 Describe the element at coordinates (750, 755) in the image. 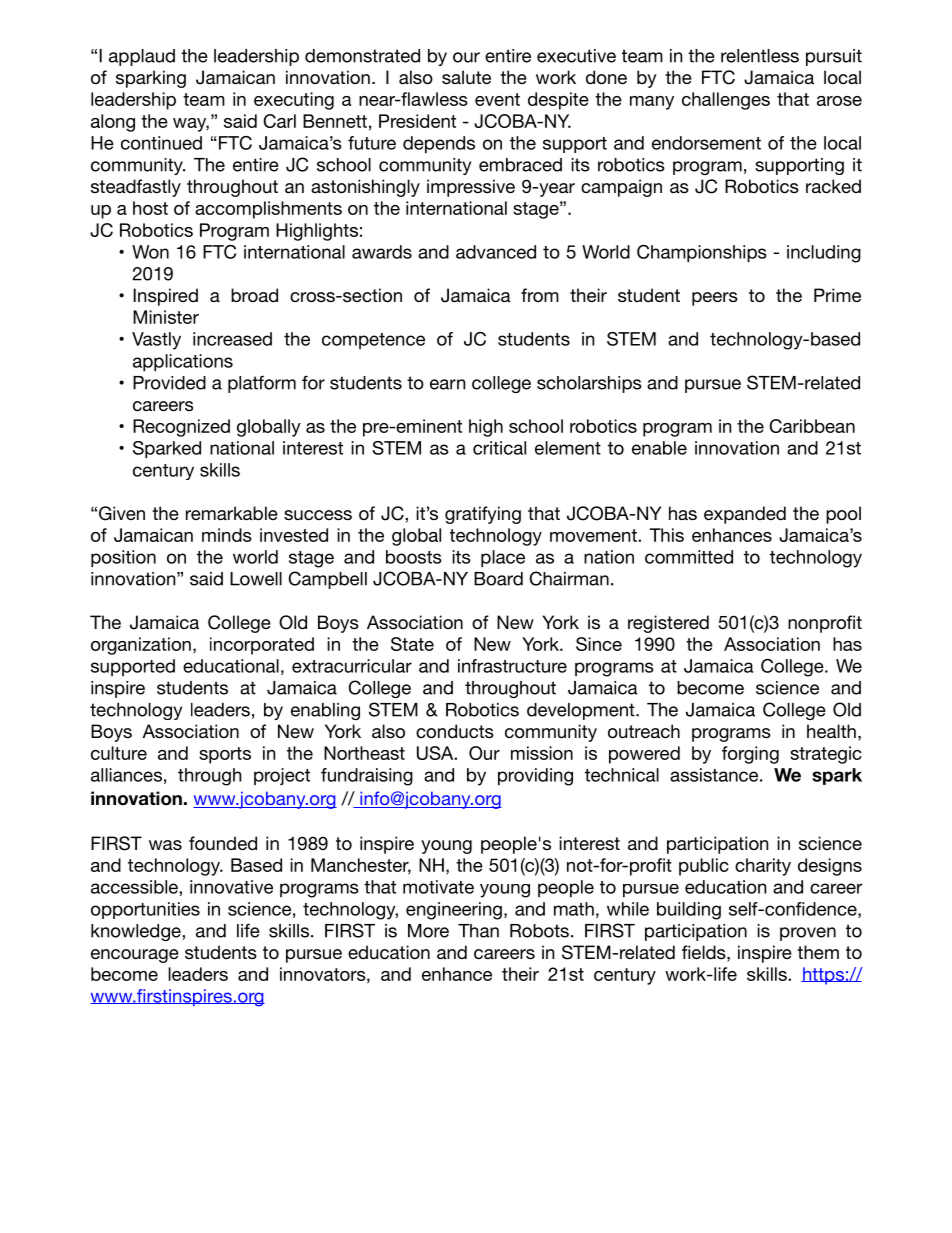

I see `forging` at that location.
